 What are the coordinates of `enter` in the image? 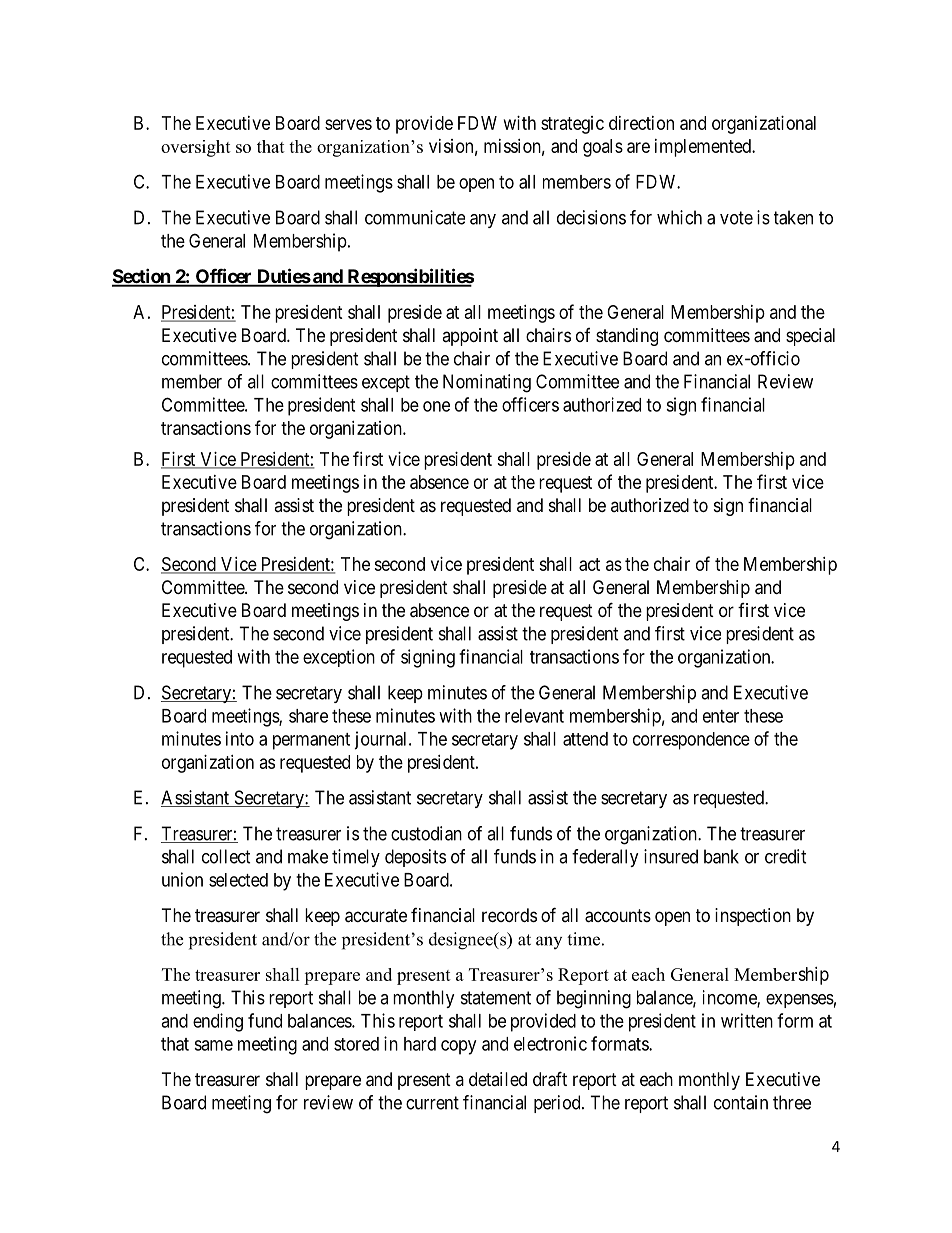 It's located at (721, 716).
